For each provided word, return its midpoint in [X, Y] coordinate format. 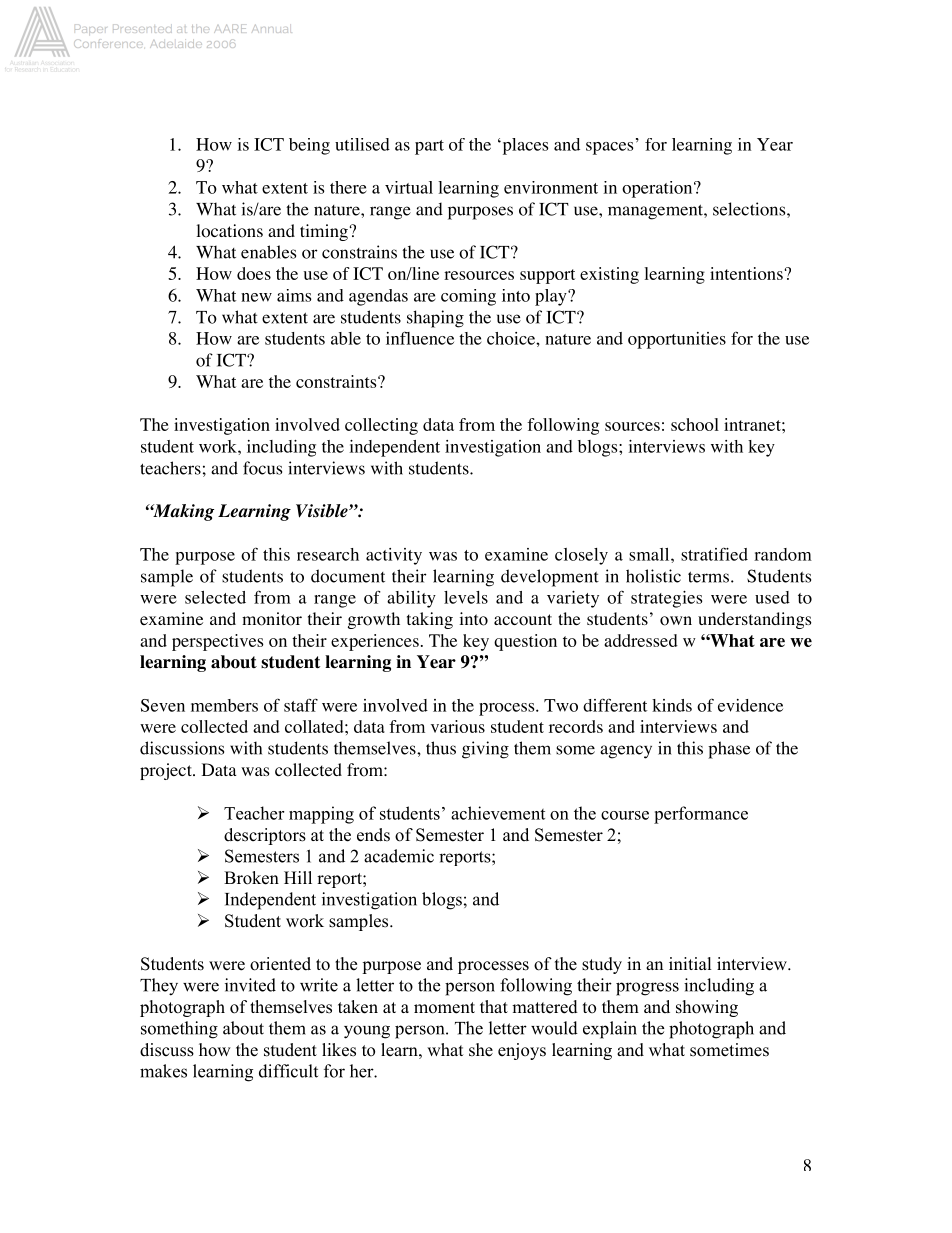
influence [420, 338]
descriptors [265, 836]
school [695, 424]
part [429, 147]
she [481, 1050]
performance [701, 815]
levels [466, 597]
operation [658, 189]
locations [230, 231]
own [676, 621]
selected [215, 597]
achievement [498, 813]
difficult [288, 1071]
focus [262, 468]
